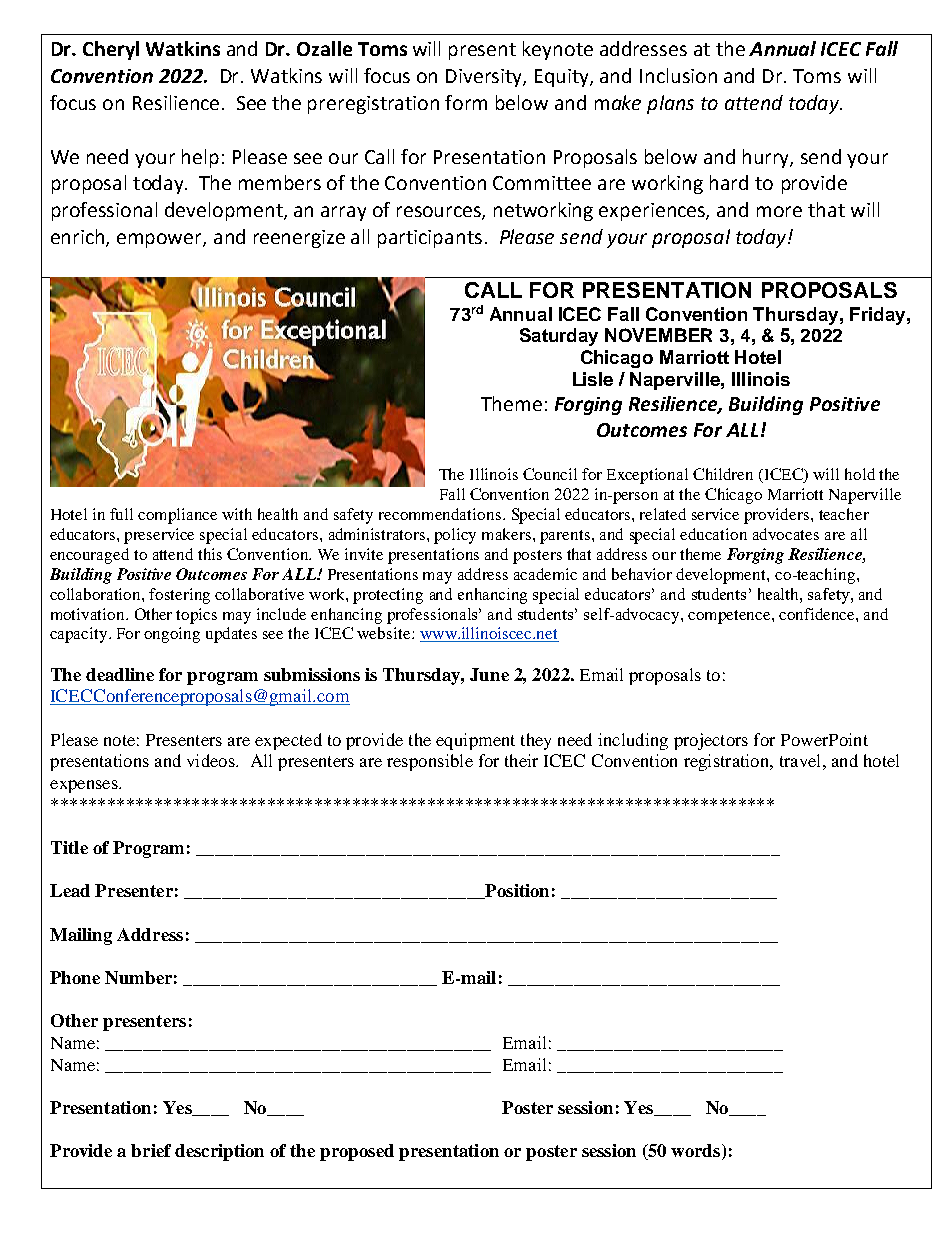 The height and width of the page is (1234, 952). Describe the element at coordinates (69, 847) in the page. I see `Title` at that location.
